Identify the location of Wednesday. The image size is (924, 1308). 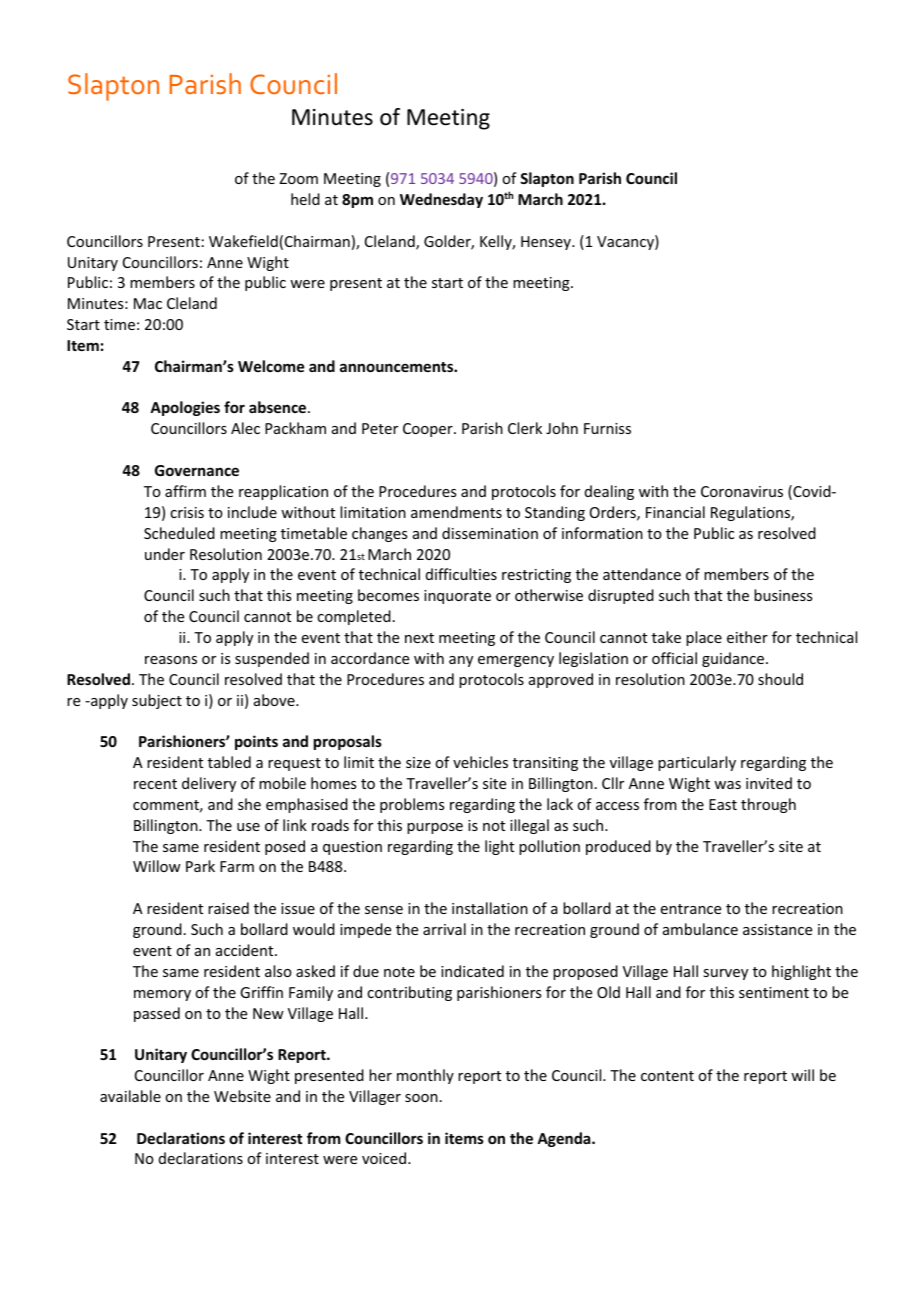
(441, 200).
